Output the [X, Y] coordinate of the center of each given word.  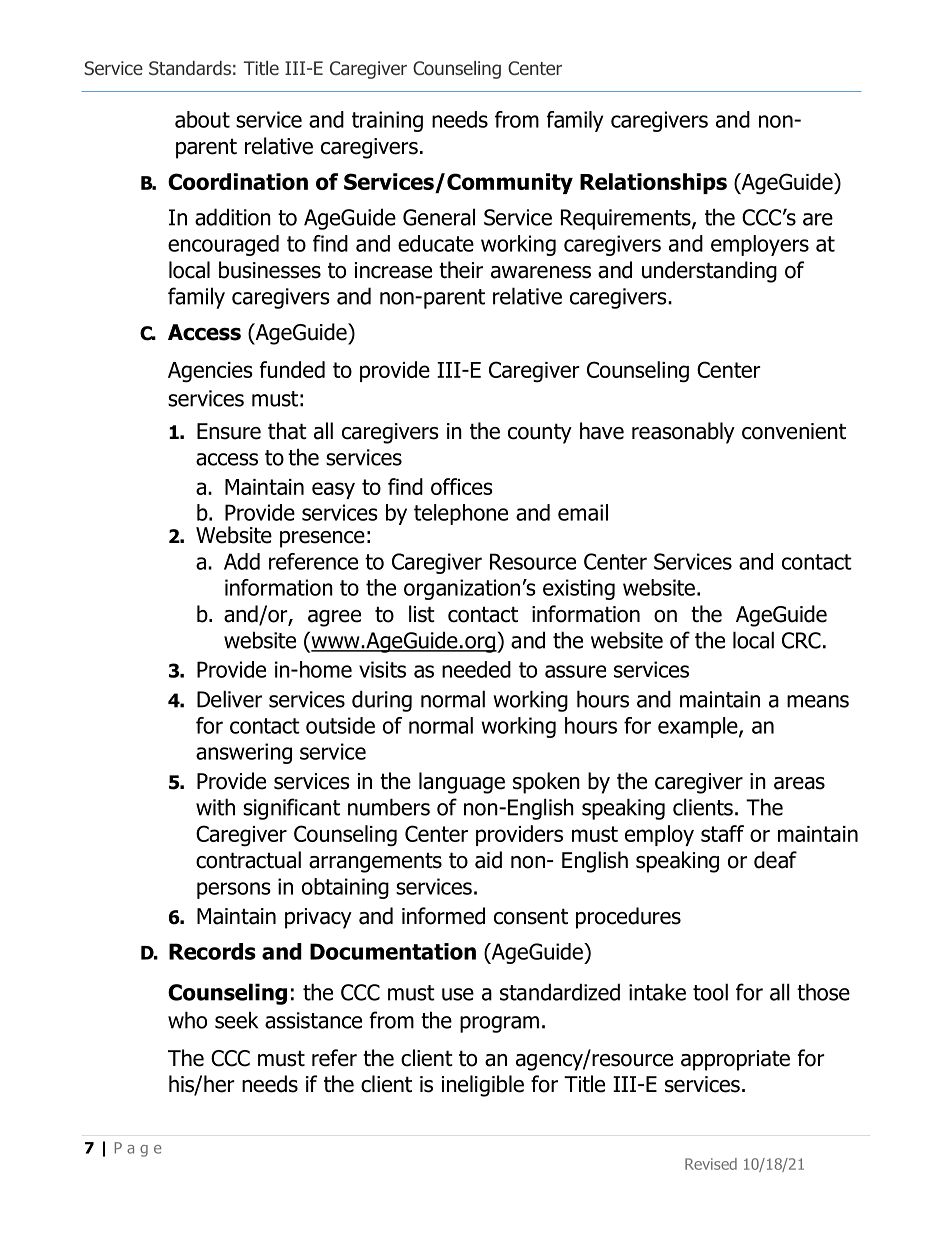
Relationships [653, 183]
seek [236, 1020]
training [387, 121]
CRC [801, 640]
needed [476, 669]
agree [334, 618]
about [202, 119]
